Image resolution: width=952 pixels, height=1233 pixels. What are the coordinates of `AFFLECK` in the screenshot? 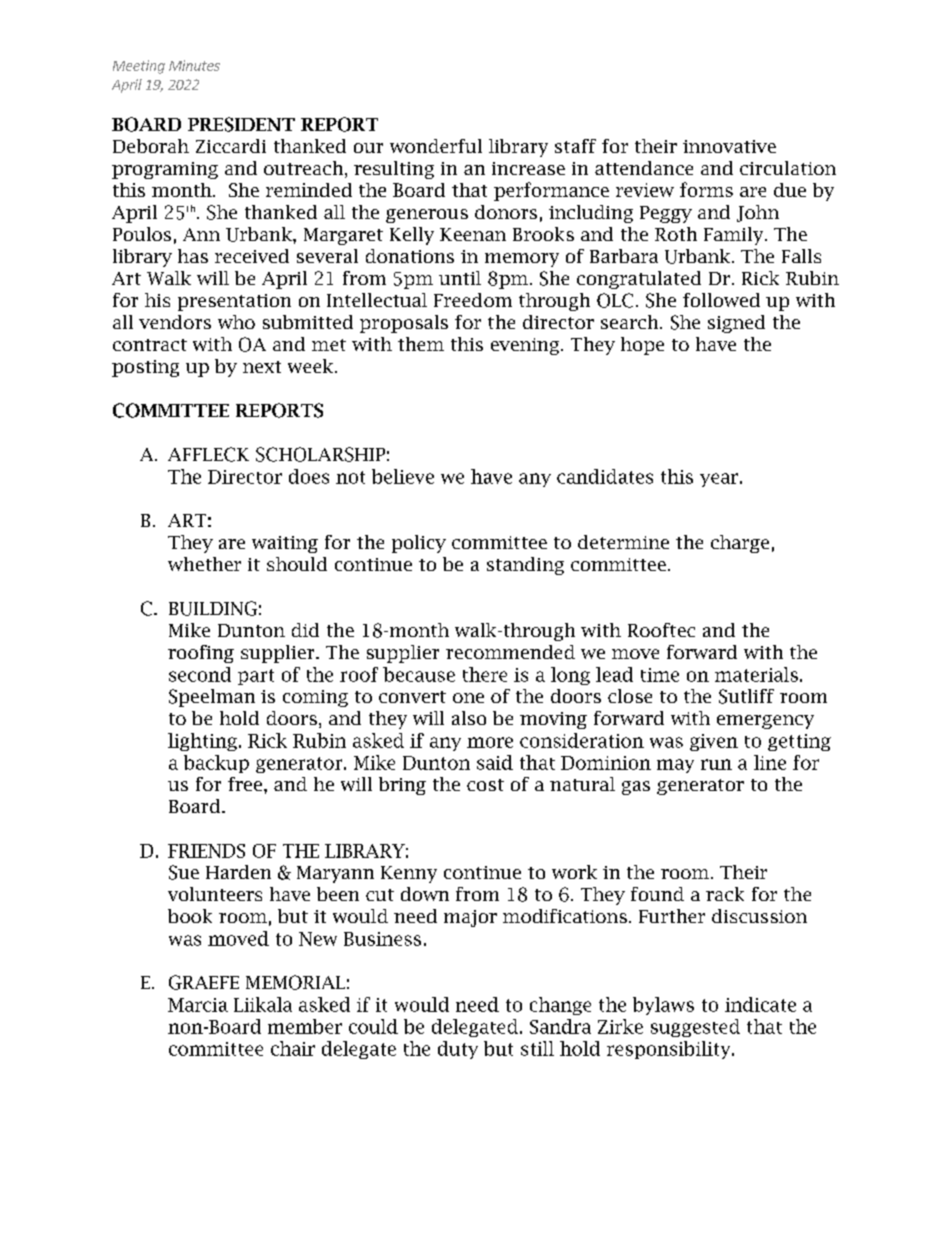 It's located at (208, 454).
